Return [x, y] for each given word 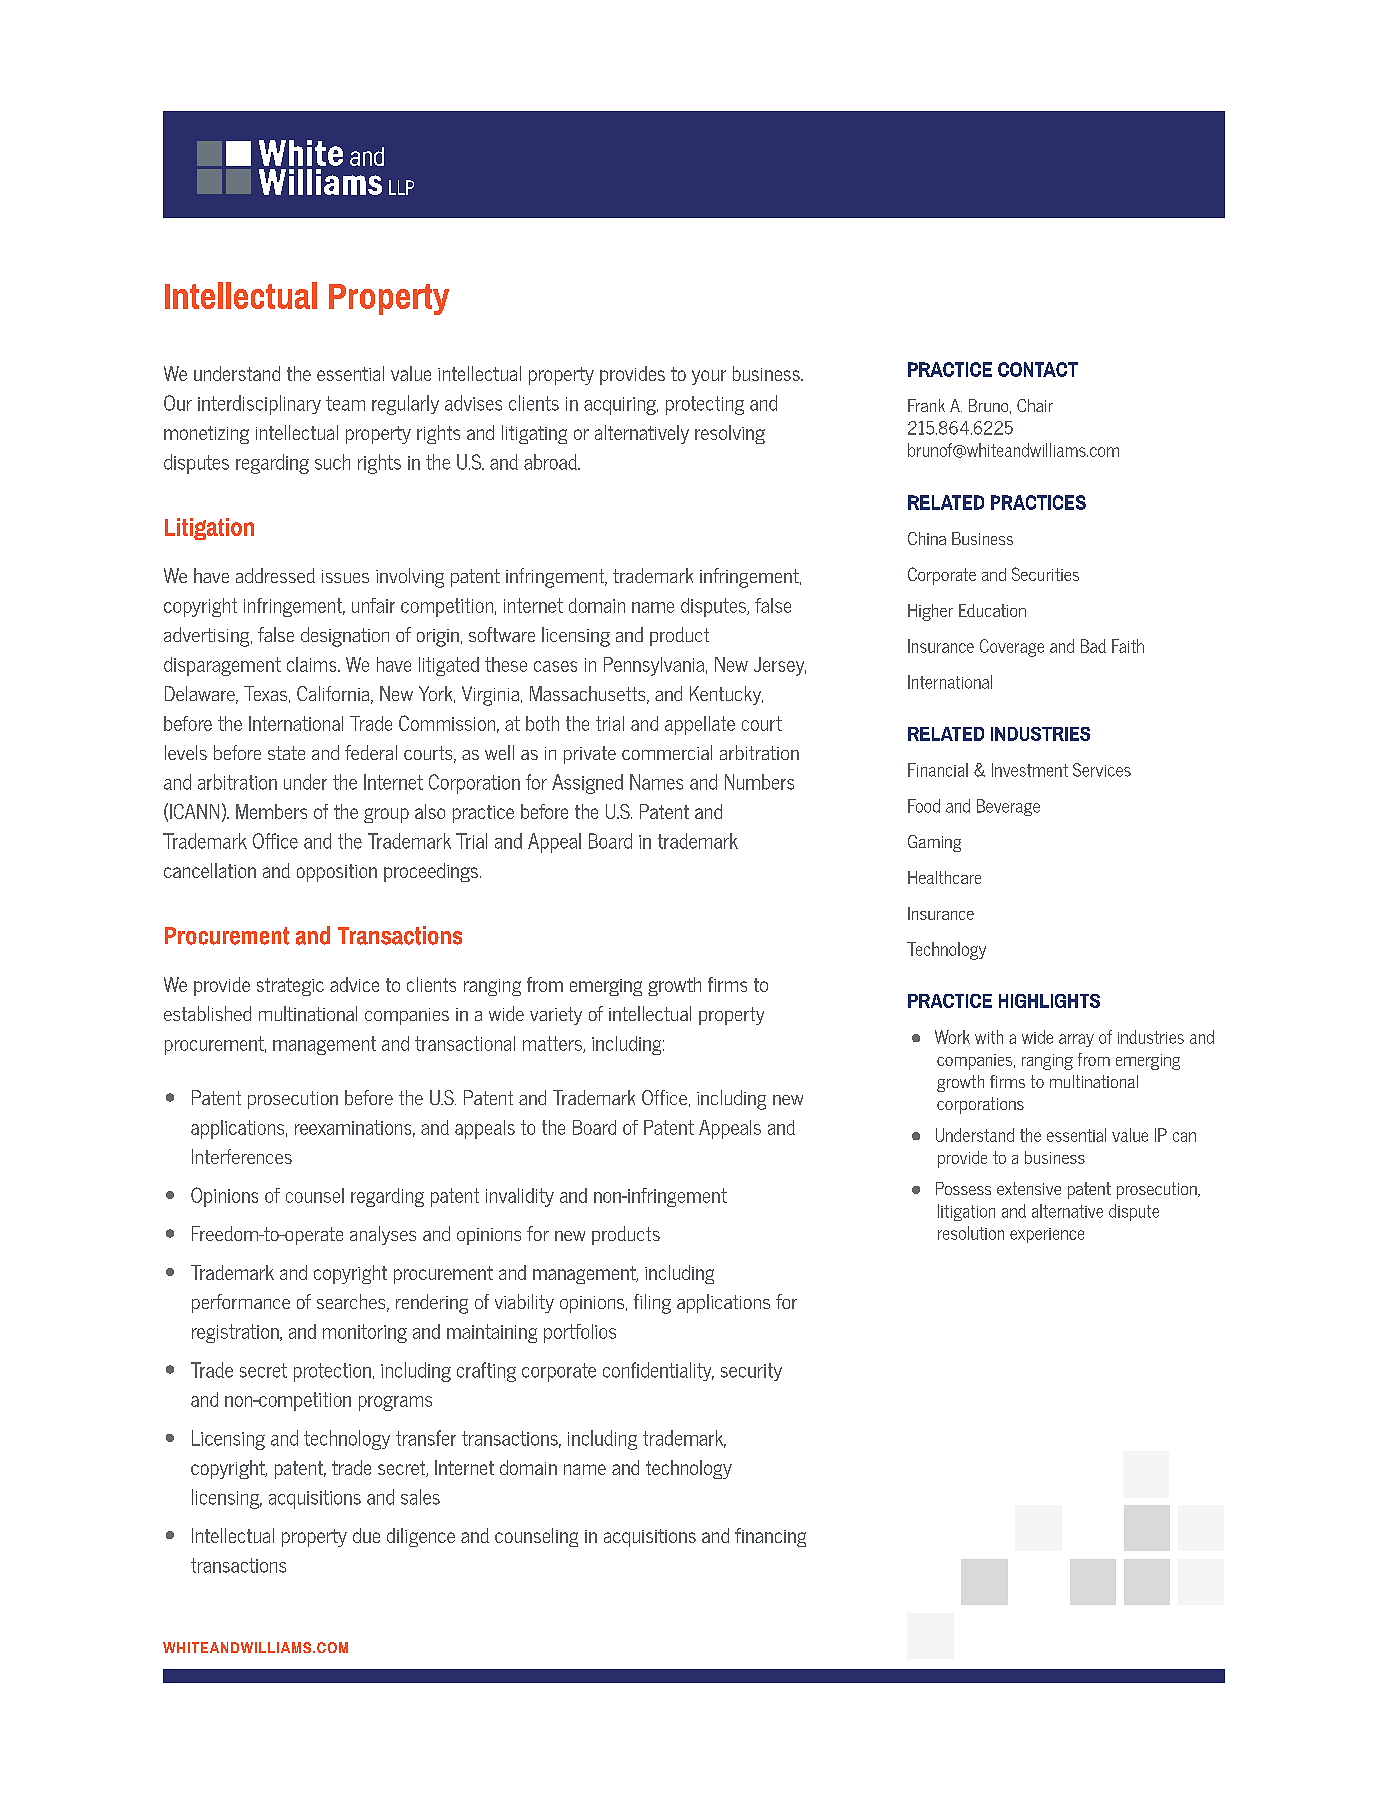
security [751, 1372]
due [366, 1535]
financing [770, 1537]
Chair [1035, 405]
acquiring [621, 406]
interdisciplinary [259, 405]
